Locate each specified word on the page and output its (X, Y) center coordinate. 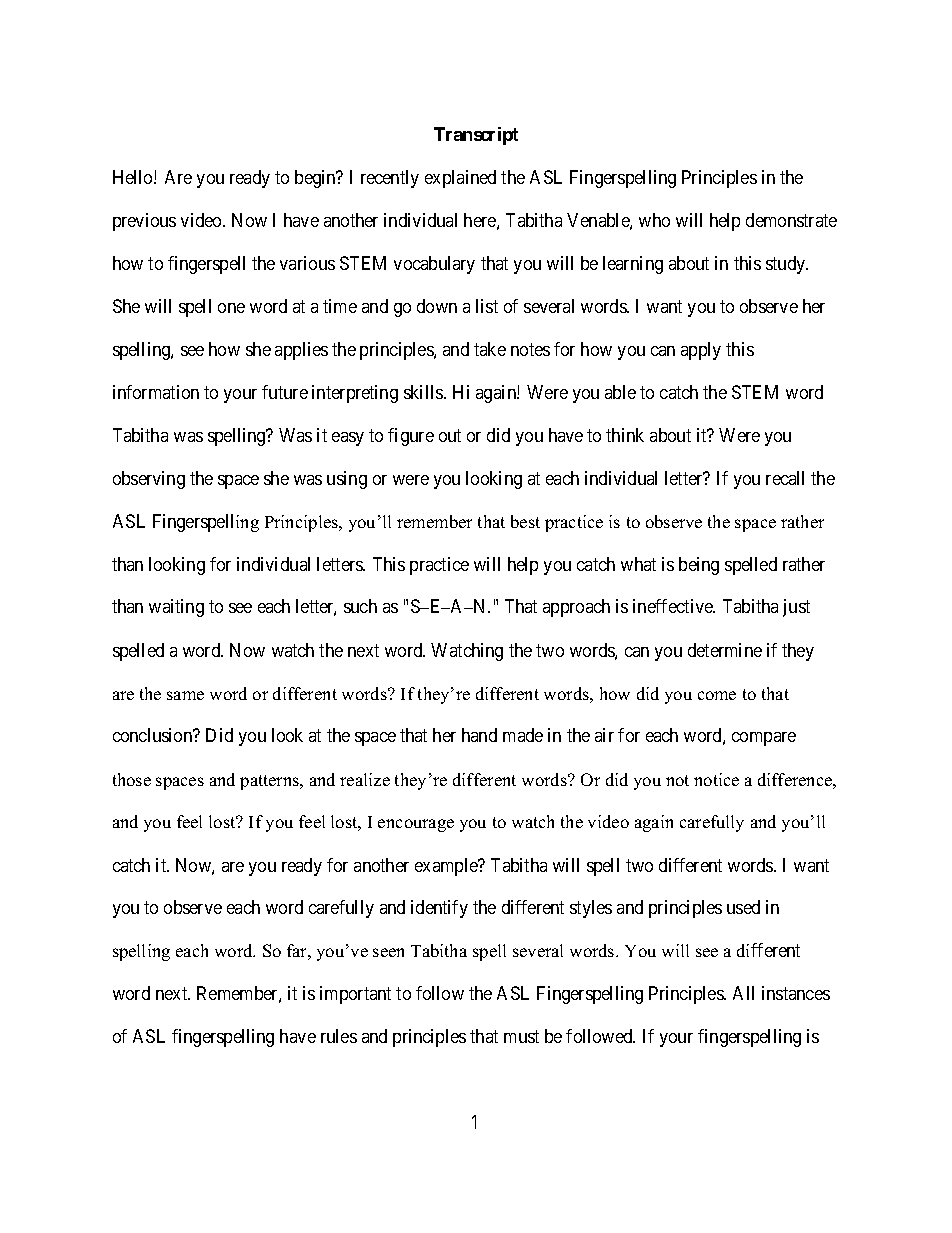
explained (460, 179)
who (654, 220)
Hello (134, 177)
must (521, 1037)
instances (796, 993)
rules (339, 1036)
